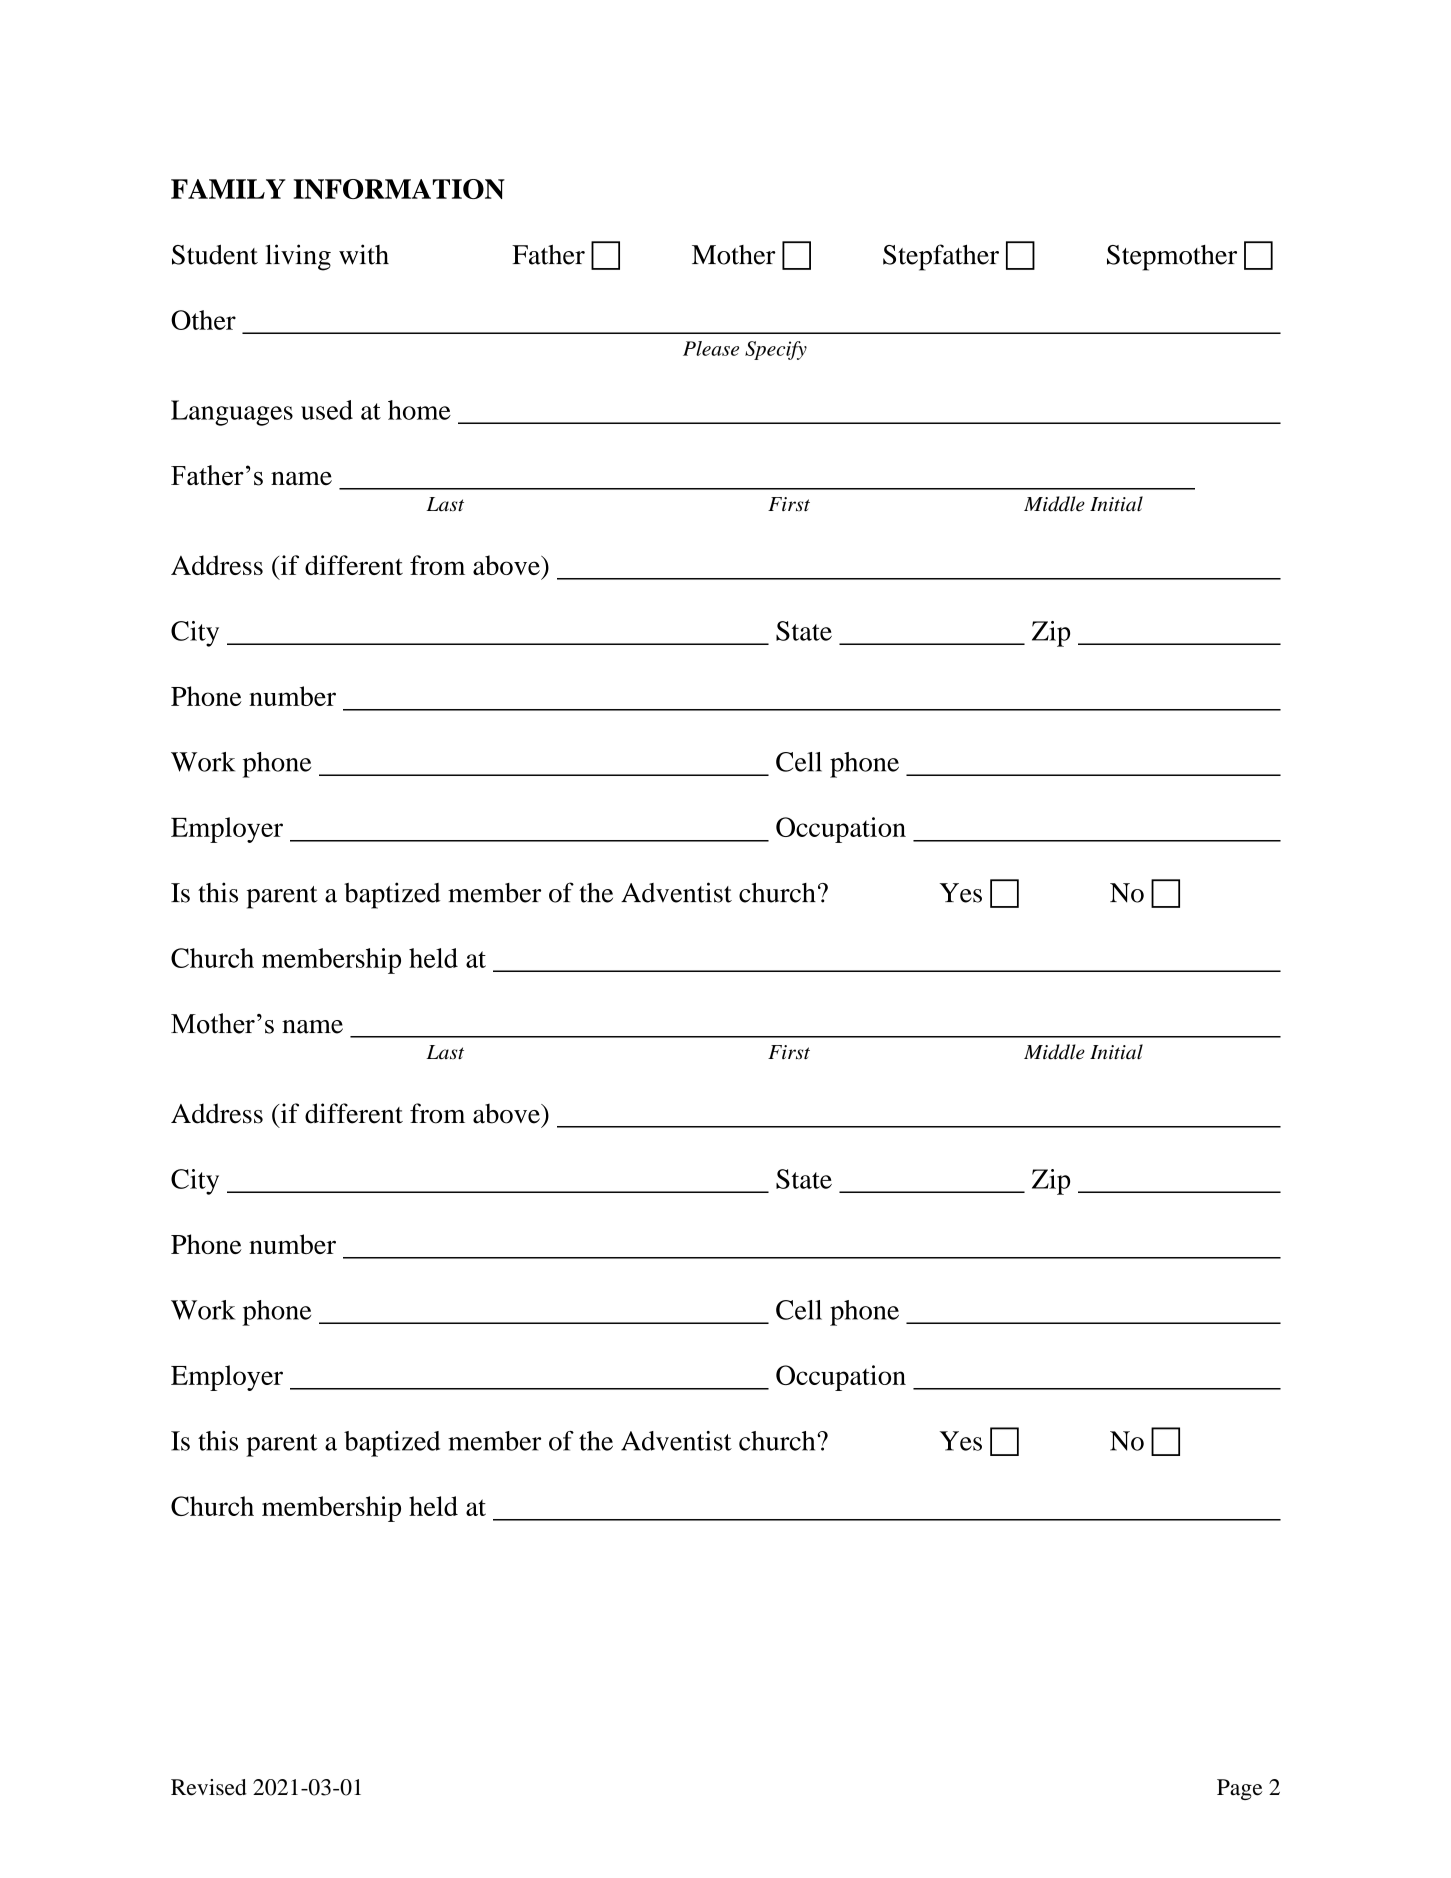 The image size is (1451, 1878). Describe the element at coordinates (228, 189) in the screenshot. I see `FAMILY` at that location.
